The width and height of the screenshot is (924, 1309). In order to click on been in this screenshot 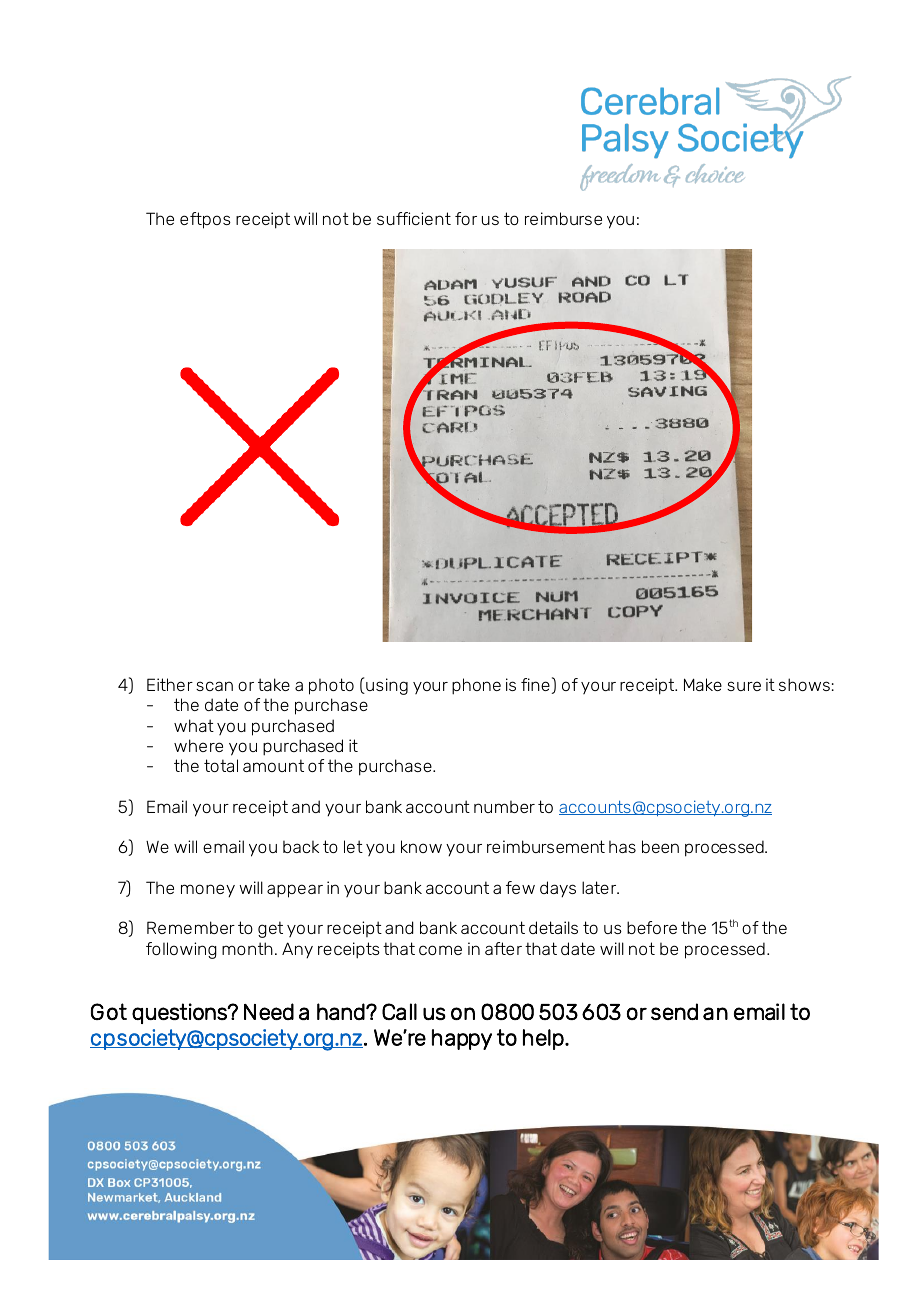, I will do `click(660, 846)`.
